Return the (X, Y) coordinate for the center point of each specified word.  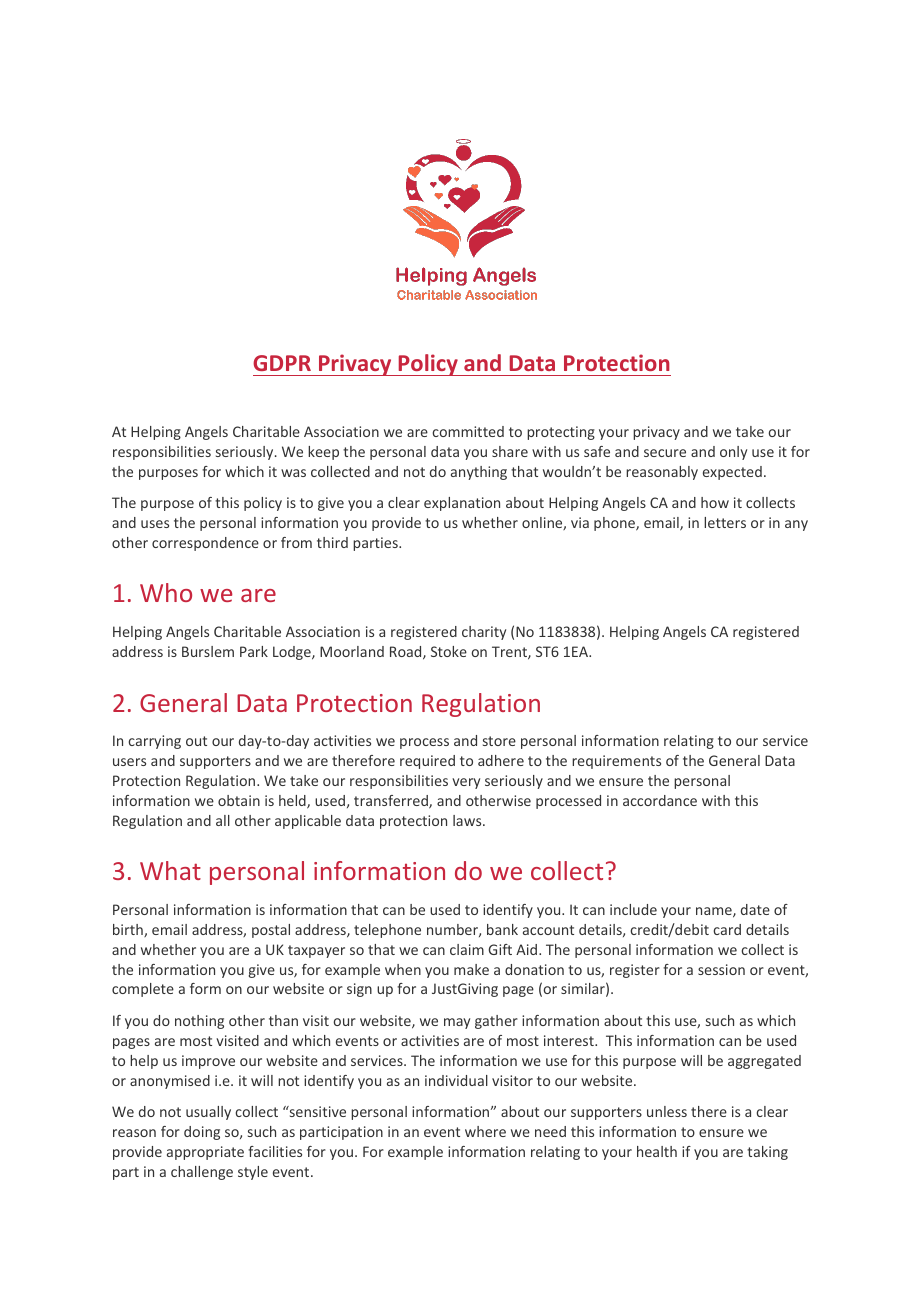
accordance (660, 800)
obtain (239, 800)
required (427, 762)
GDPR (282, 363)
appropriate (205, 1153)
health (657, 1151)
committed (468, 431)
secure (665, 453)
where (485, 1131)
